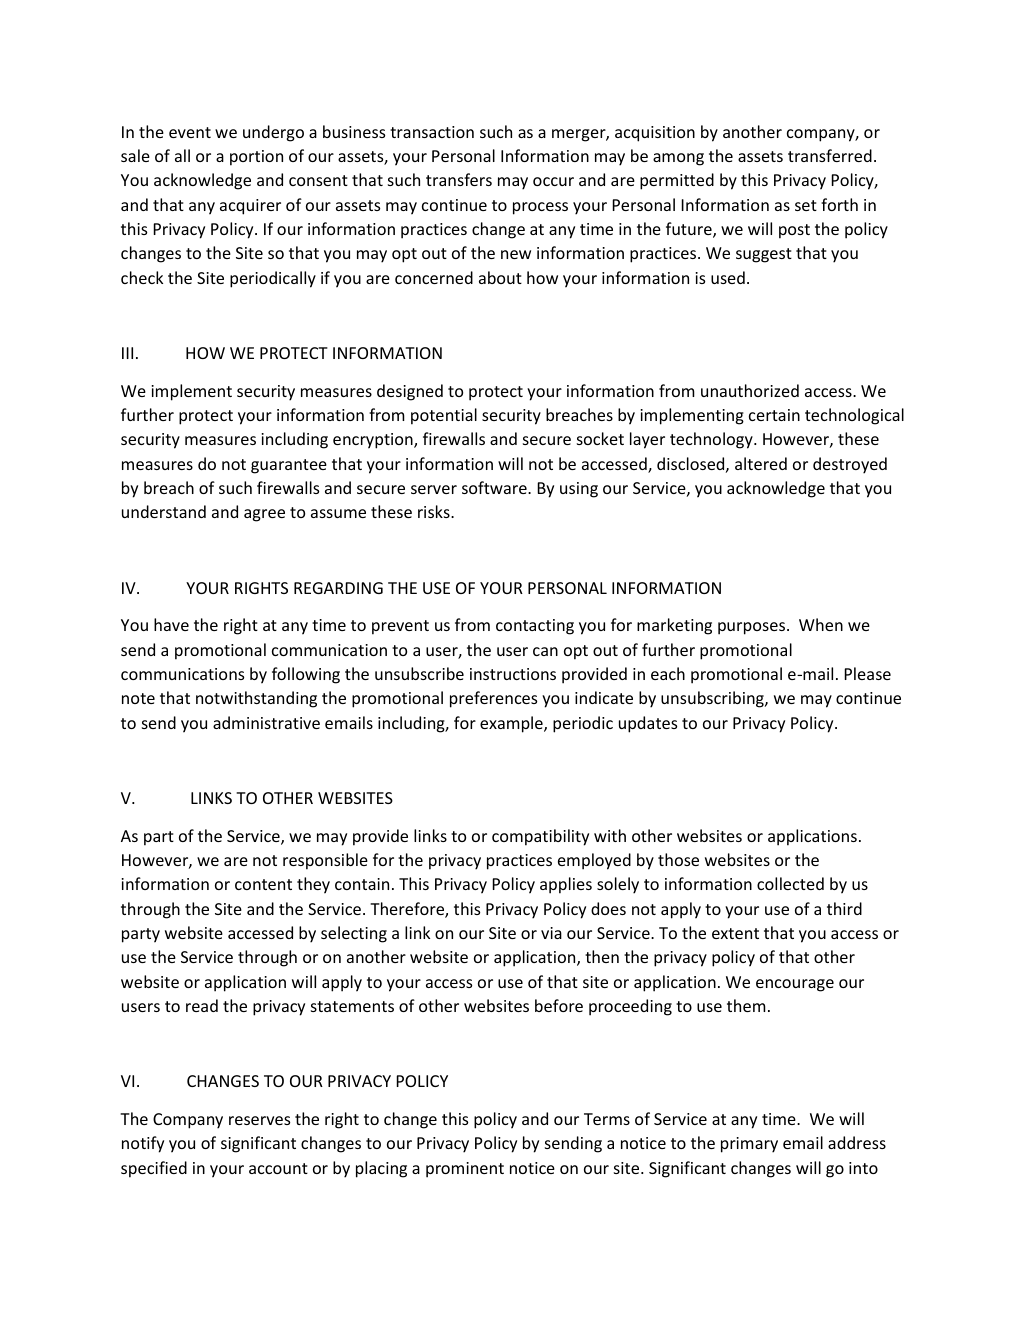 This document has height=1328, width=1026. What do you see at coordinates (263, 884) in the document?
I see `content` at bounding box center [263, 884].
